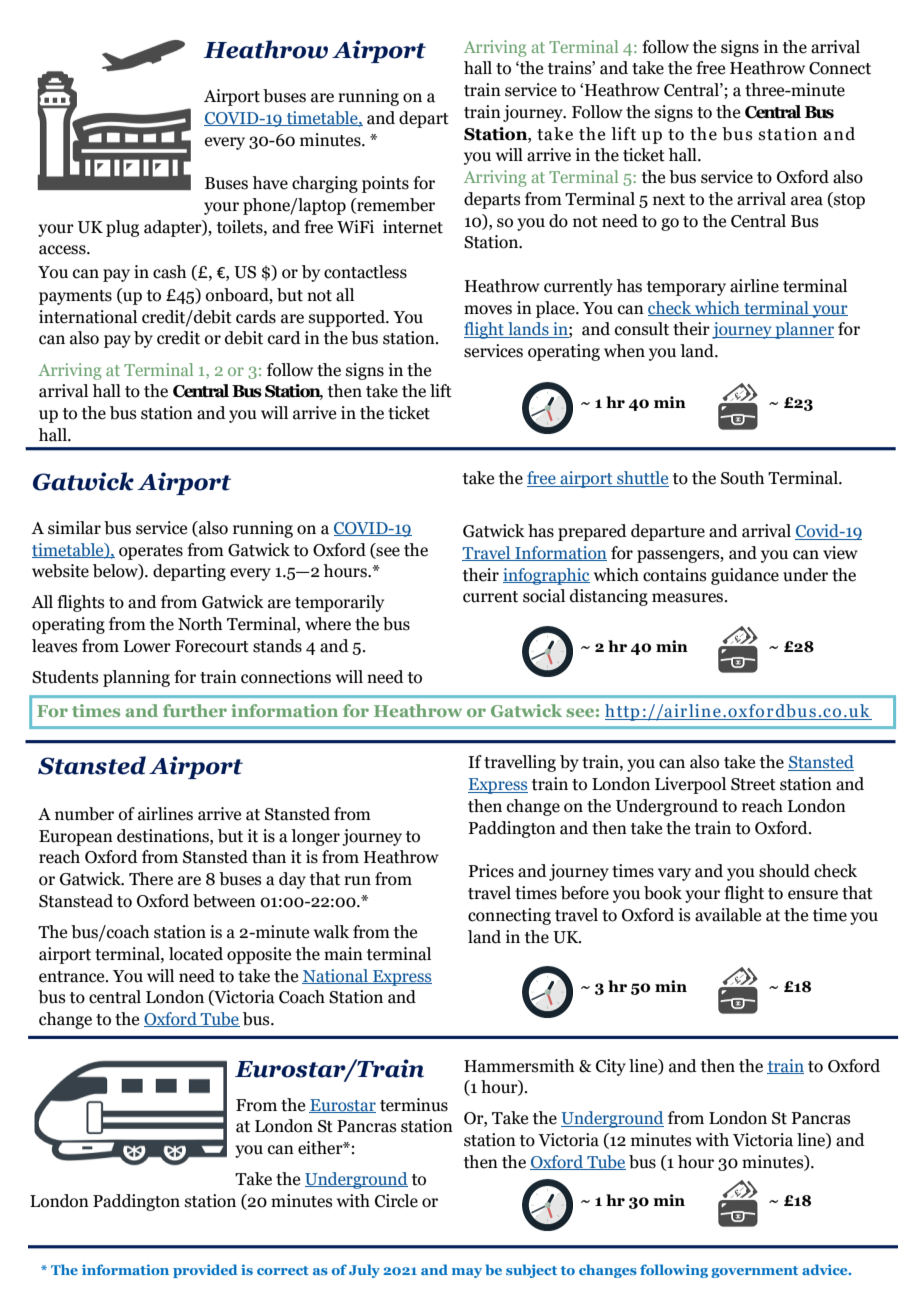 This screenshot has width=924, height=1308. Describe the element at coordinates (343, 954) in the screenshot. I see `main` at that location.
